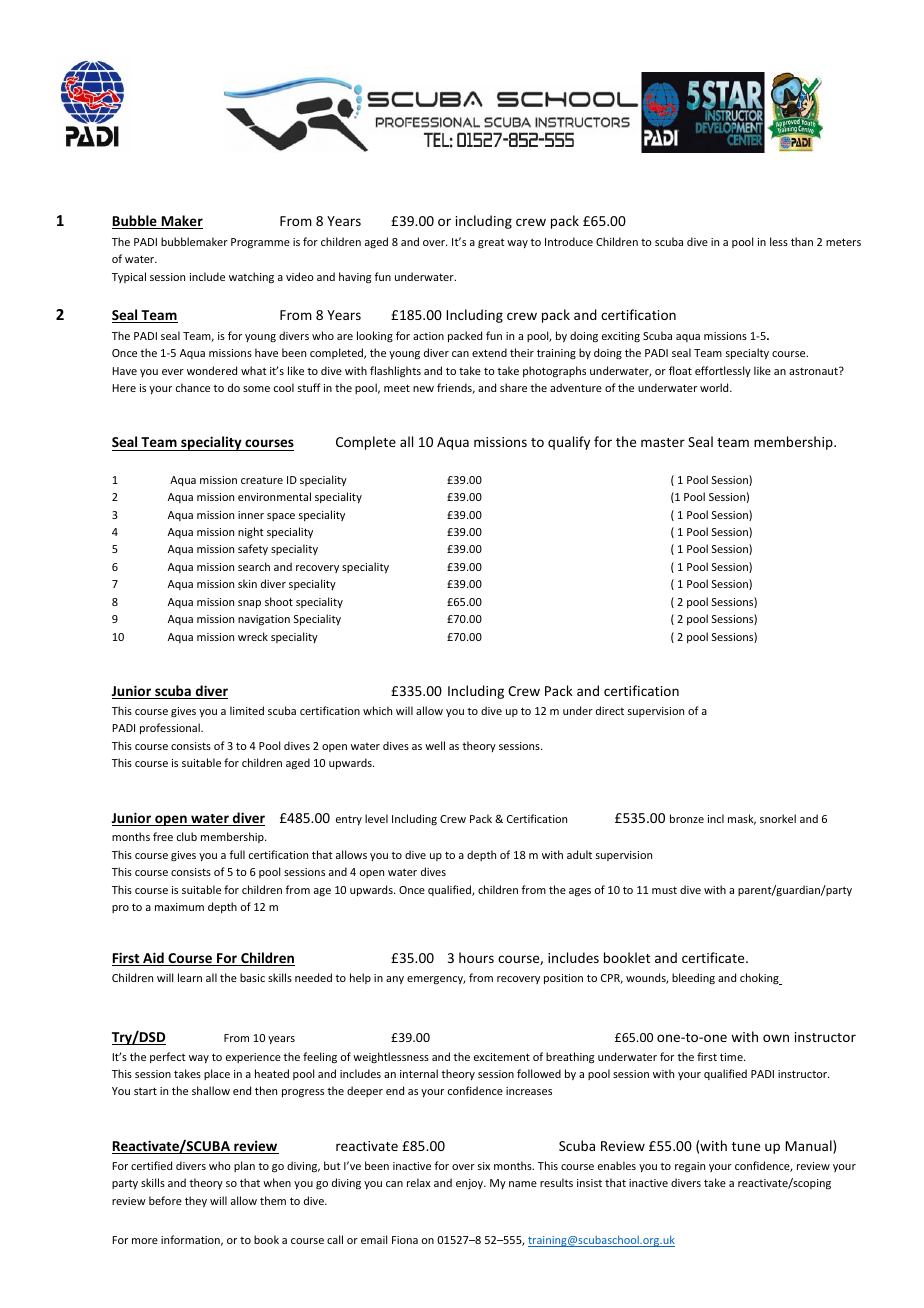  I want to click on great, so click(491, 244).
